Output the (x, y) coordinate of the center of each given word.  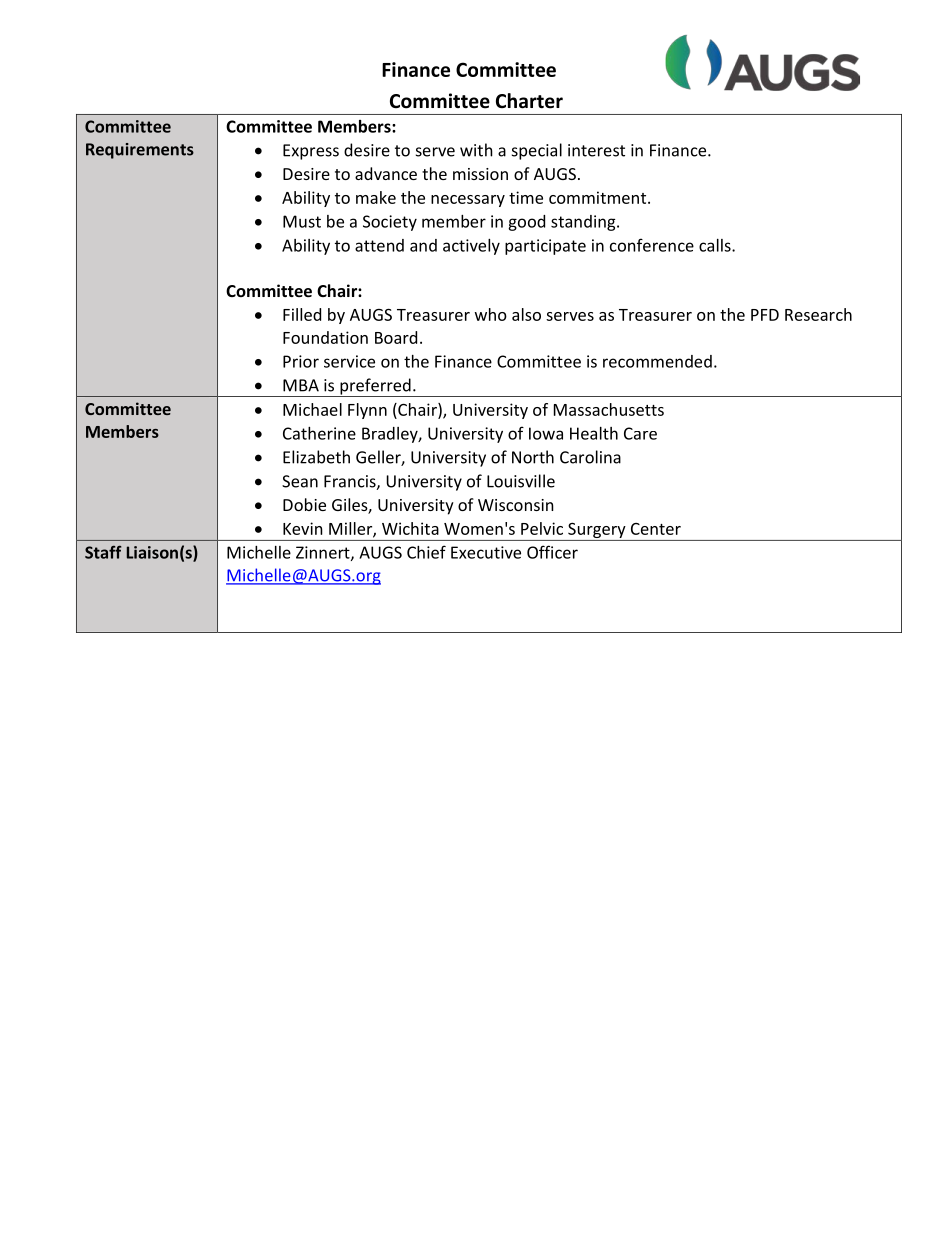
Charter (529, 101)
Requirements (140, 151)
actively (471, 247)
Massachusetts (609, 409)
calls (716, 245)
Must (302, 221)
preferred (375, 387)
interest (596, 150)
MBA (301, 385)
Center (656, 529)
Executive (486, 552)
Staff (103, 552)
